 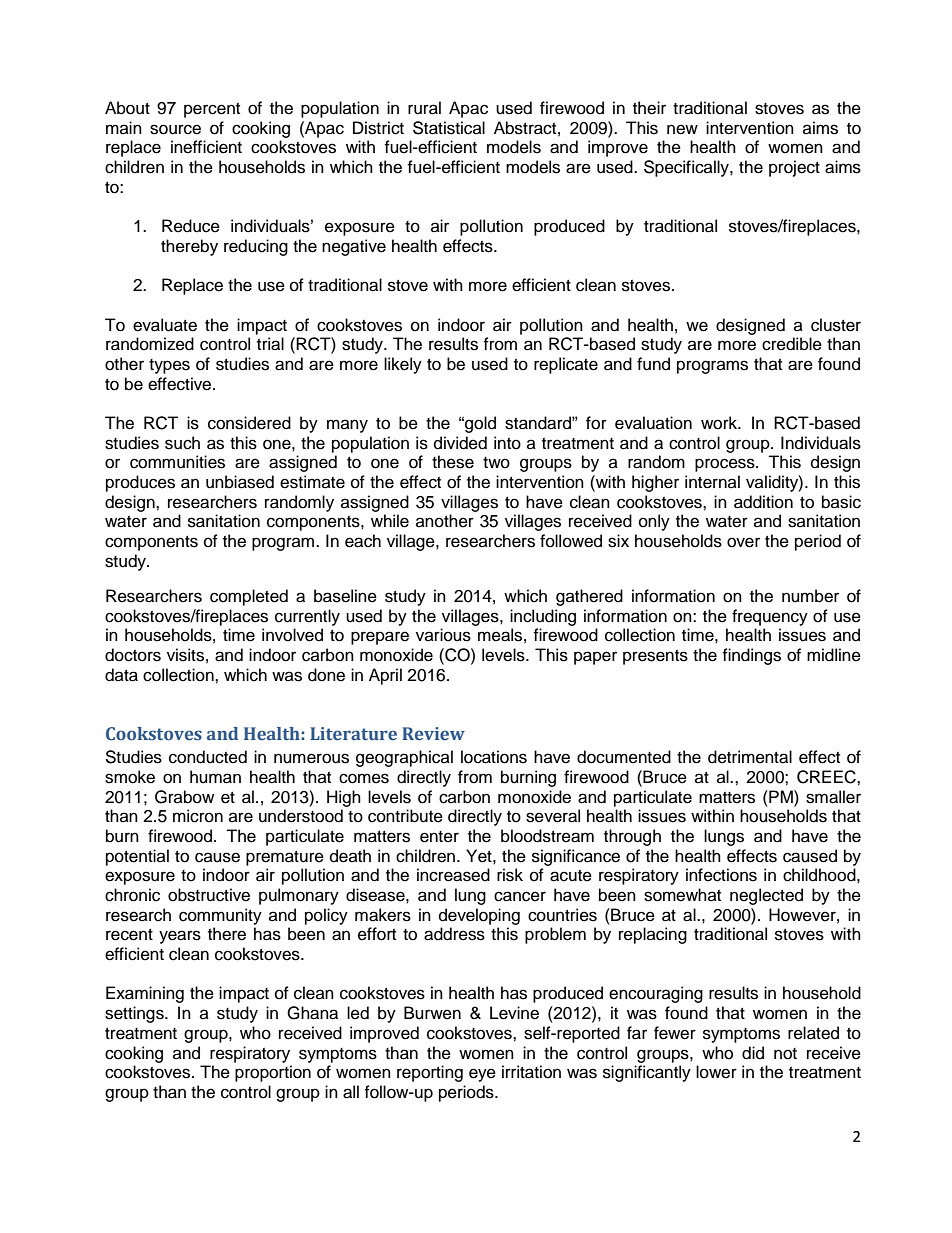 I want to click on Statistical, so click(x=449, y=128).
